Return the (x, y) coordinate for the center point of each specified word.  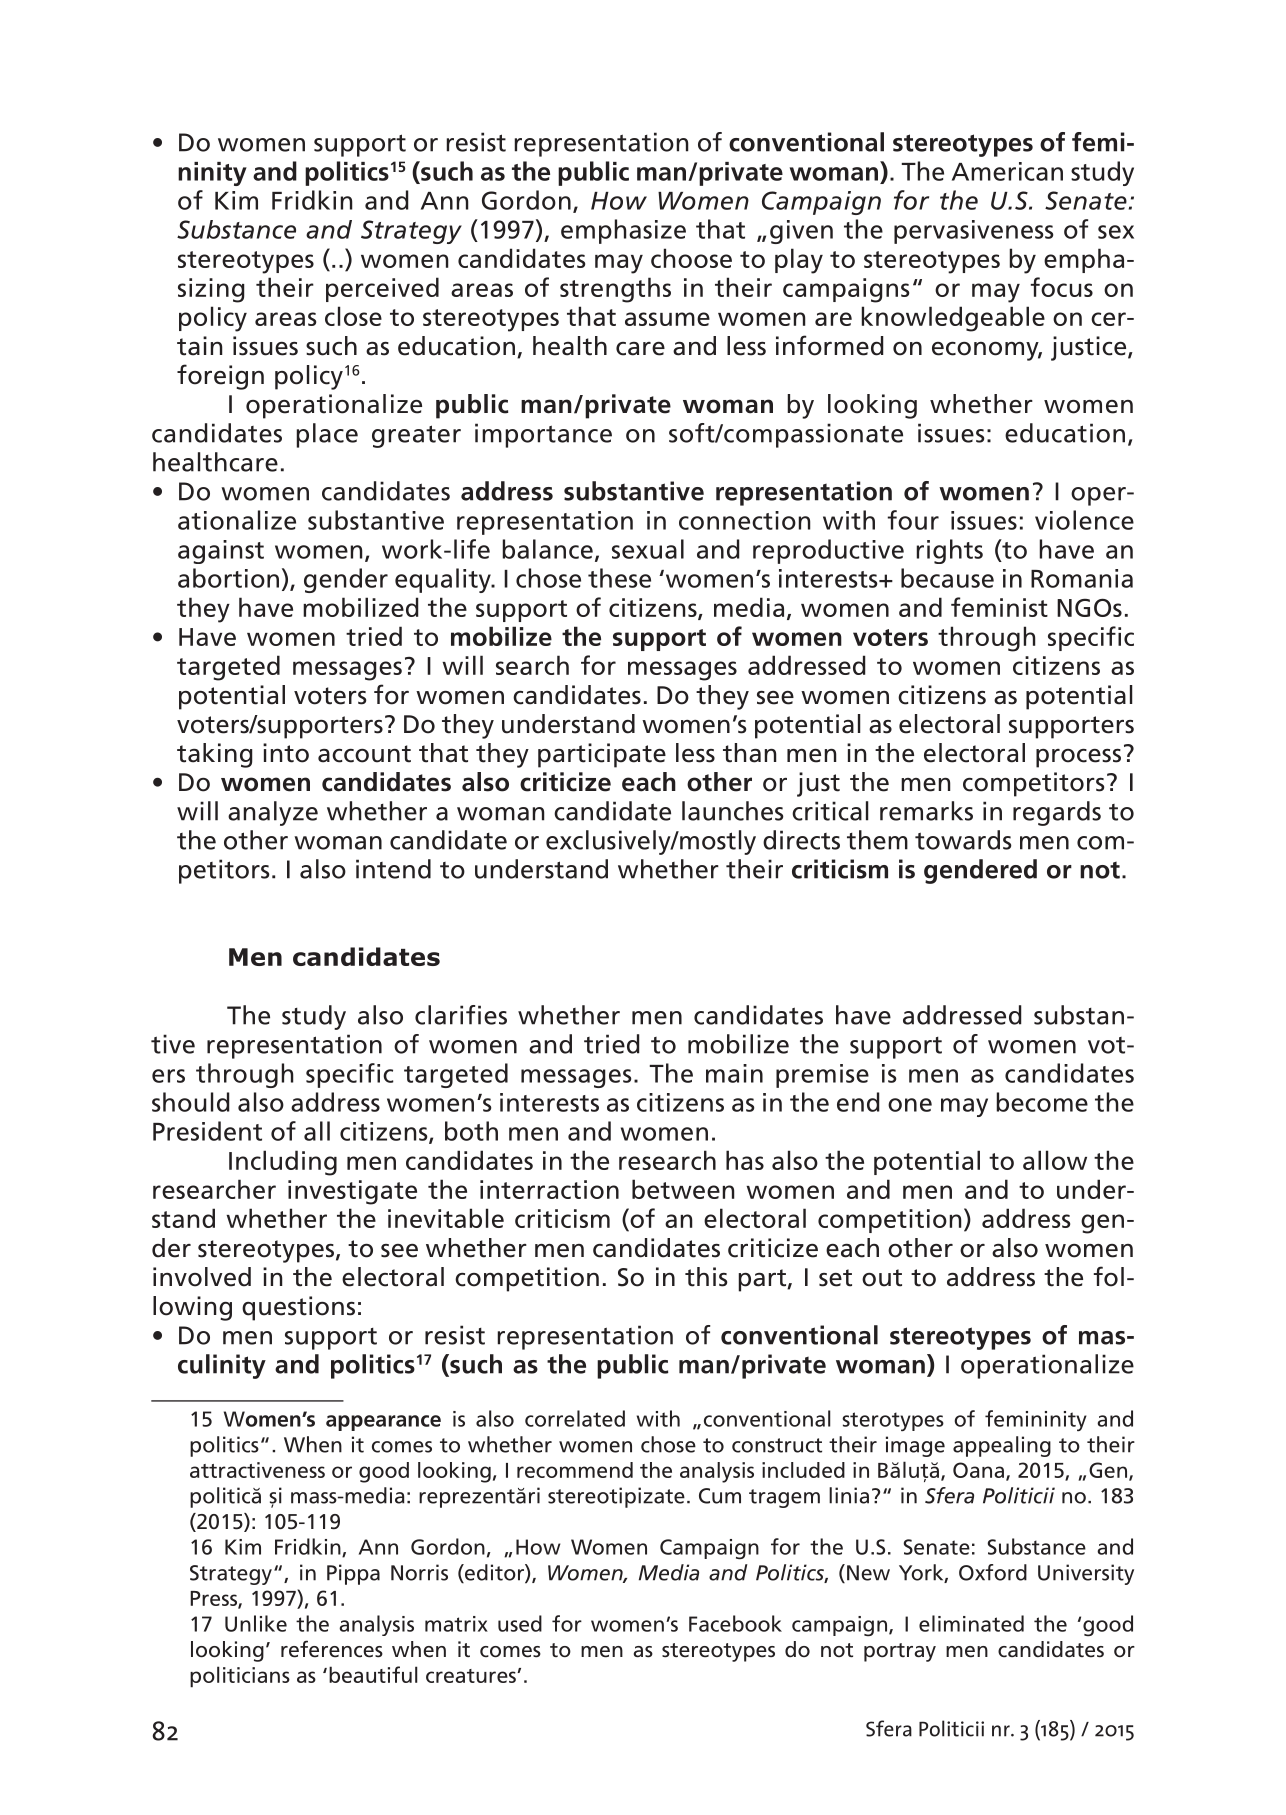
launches (733, 811)
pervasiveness (973, 232)
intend (393, 869)
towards (963, 840)
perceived (382, 289)
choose (691, 258)
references (332, 1649)
